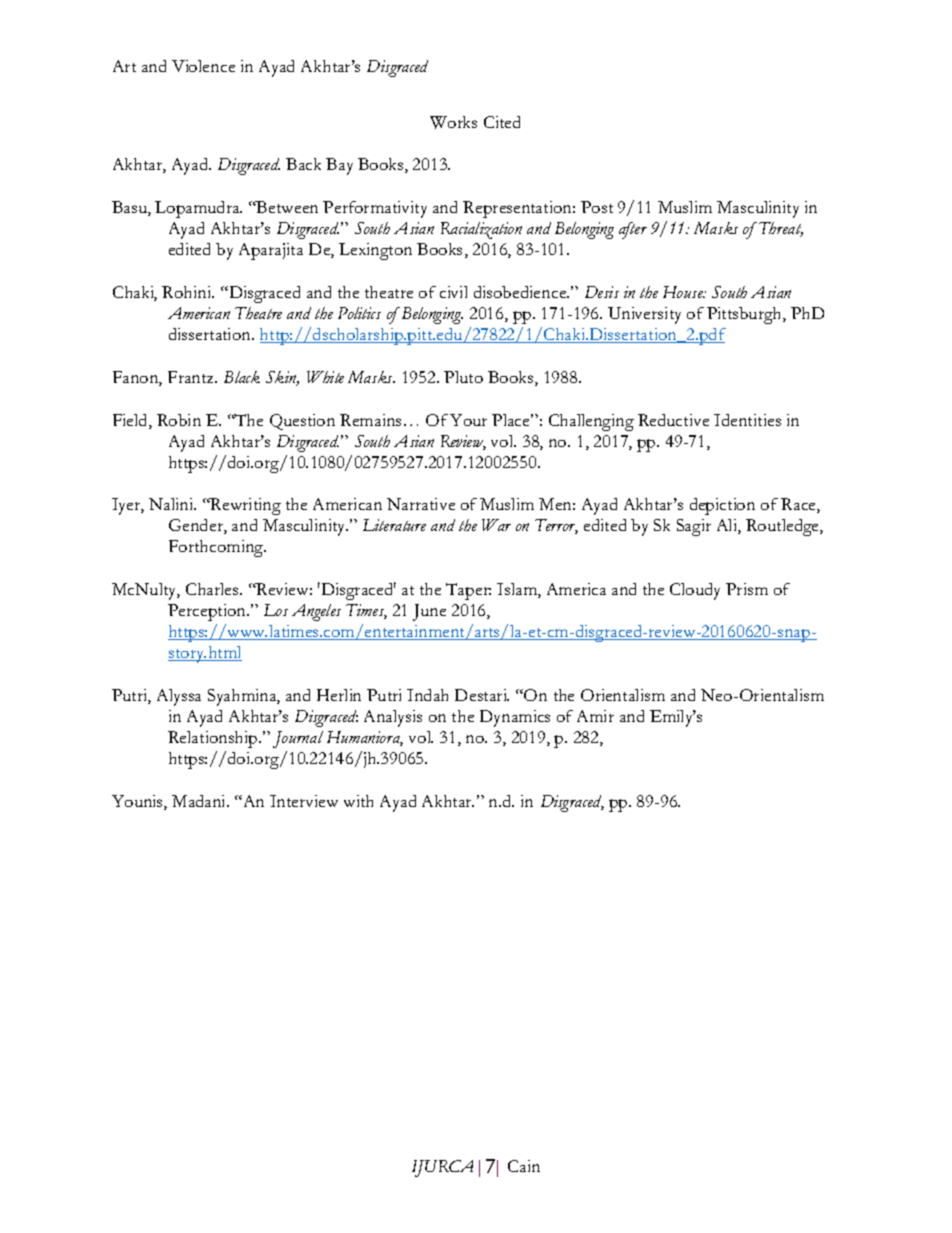 The height and width of the screenshot is (1233, 952). I want to click on Violence, so click(203, 66).
